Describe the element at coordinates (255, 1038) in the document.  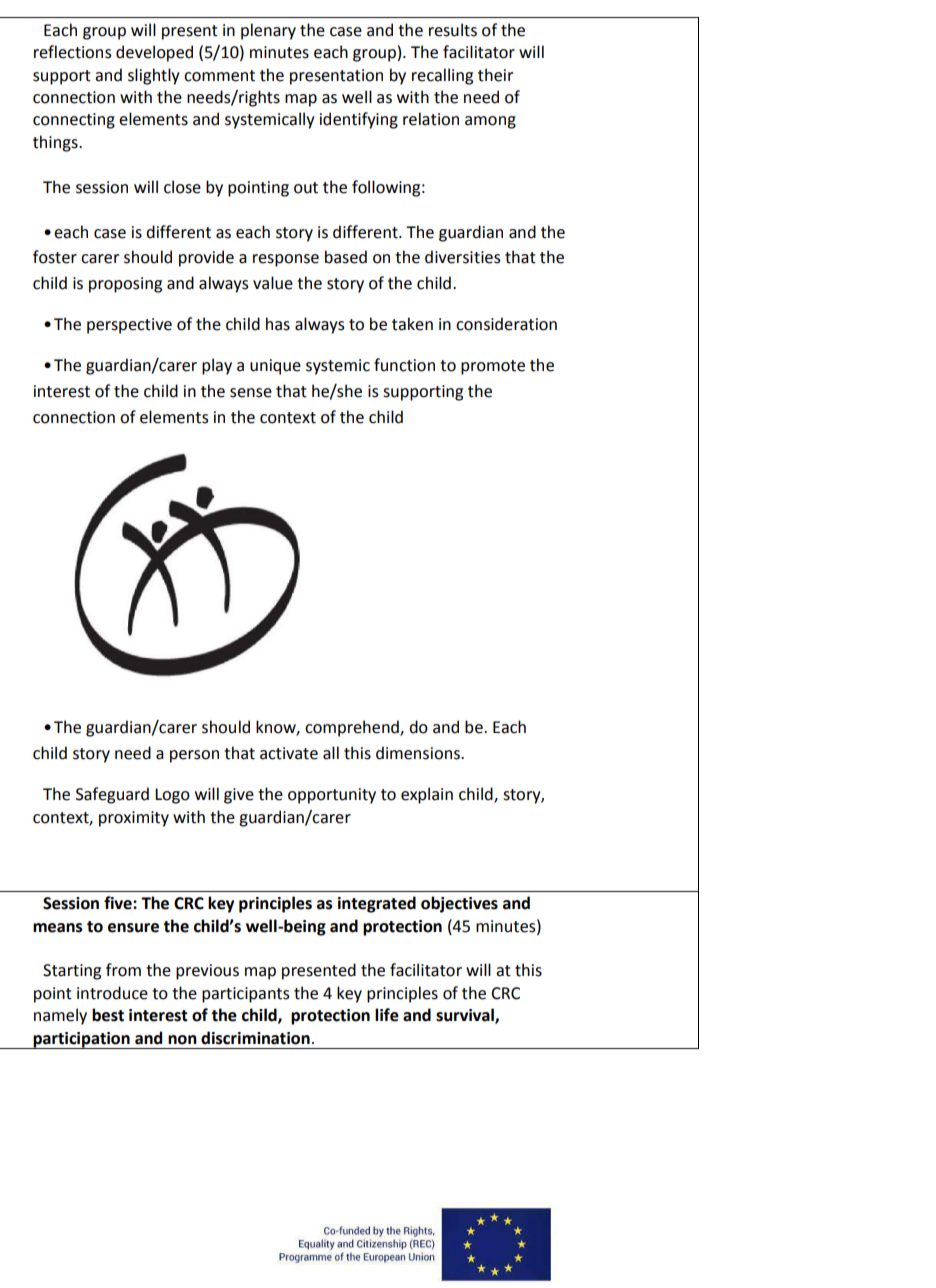
I see `discrimination` at that location.
